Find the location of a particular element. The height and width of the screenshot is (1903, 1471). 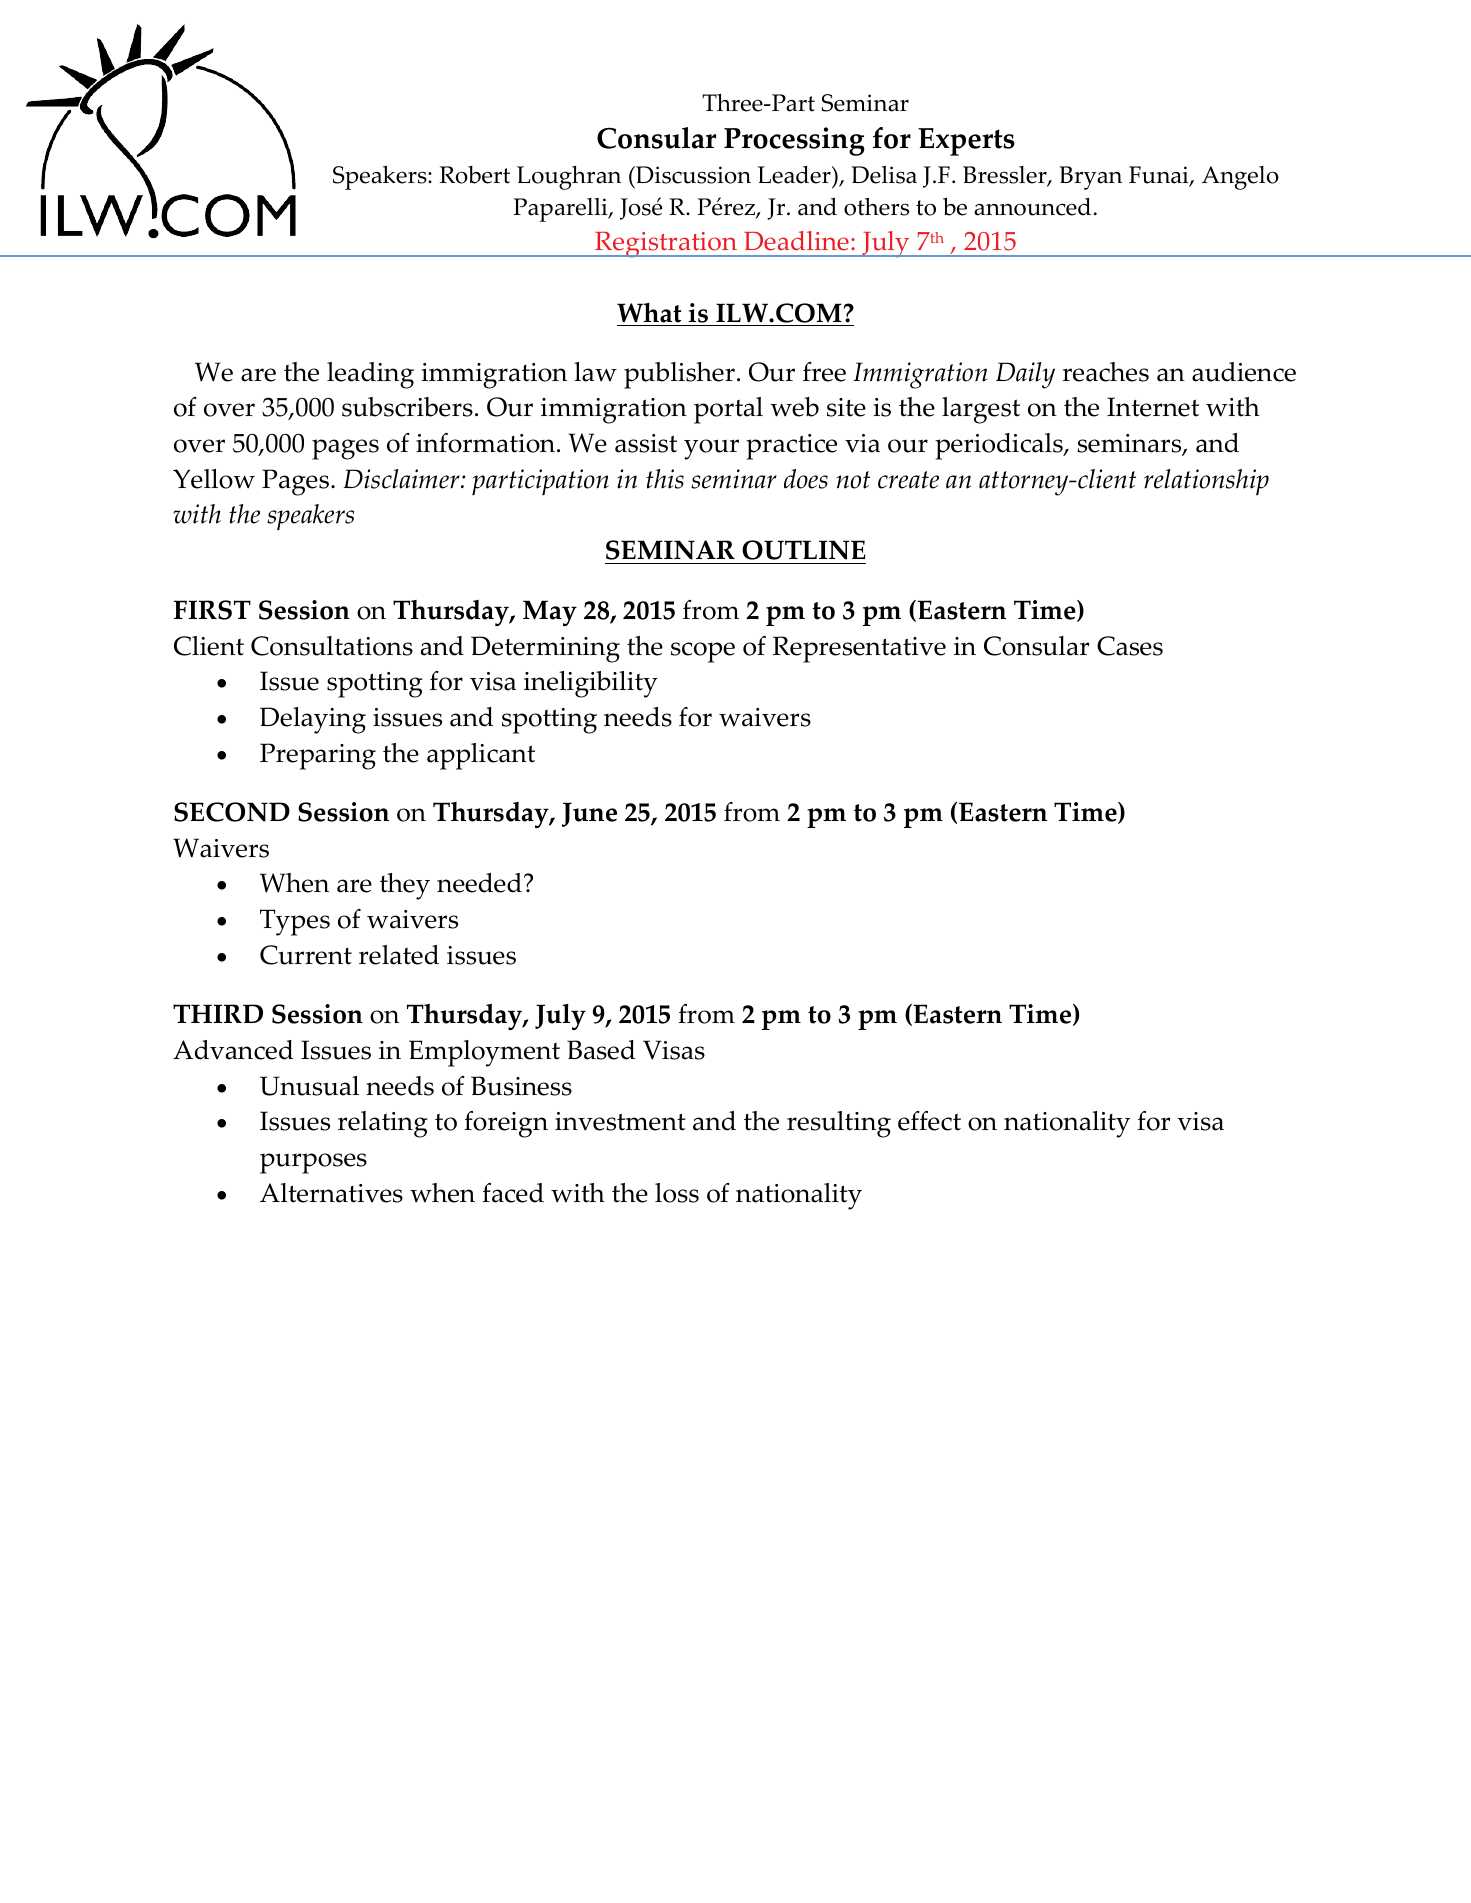

this is located at coordinates (665, 479).
